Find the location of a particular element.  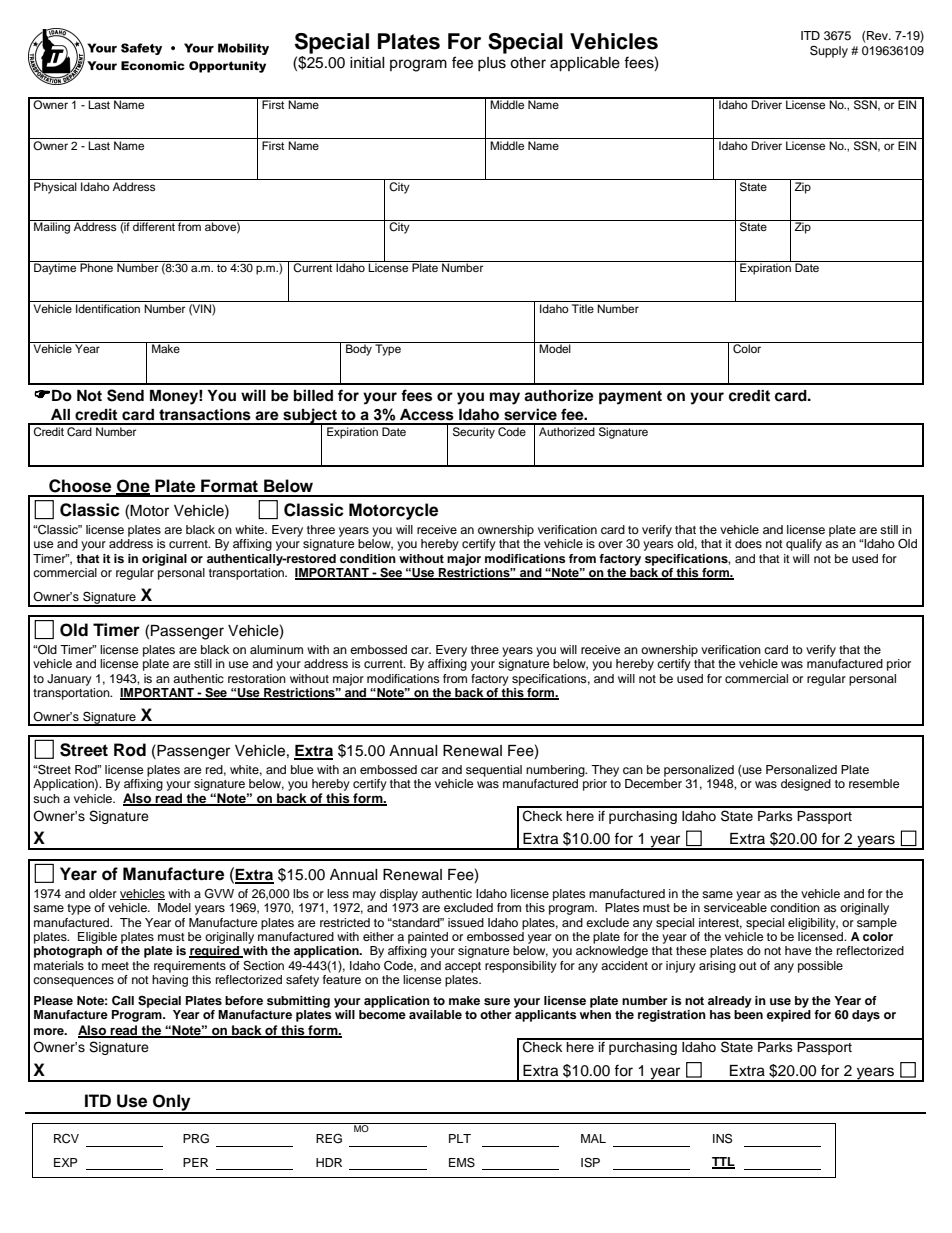

Only is located at coordinates (172, 1103).
